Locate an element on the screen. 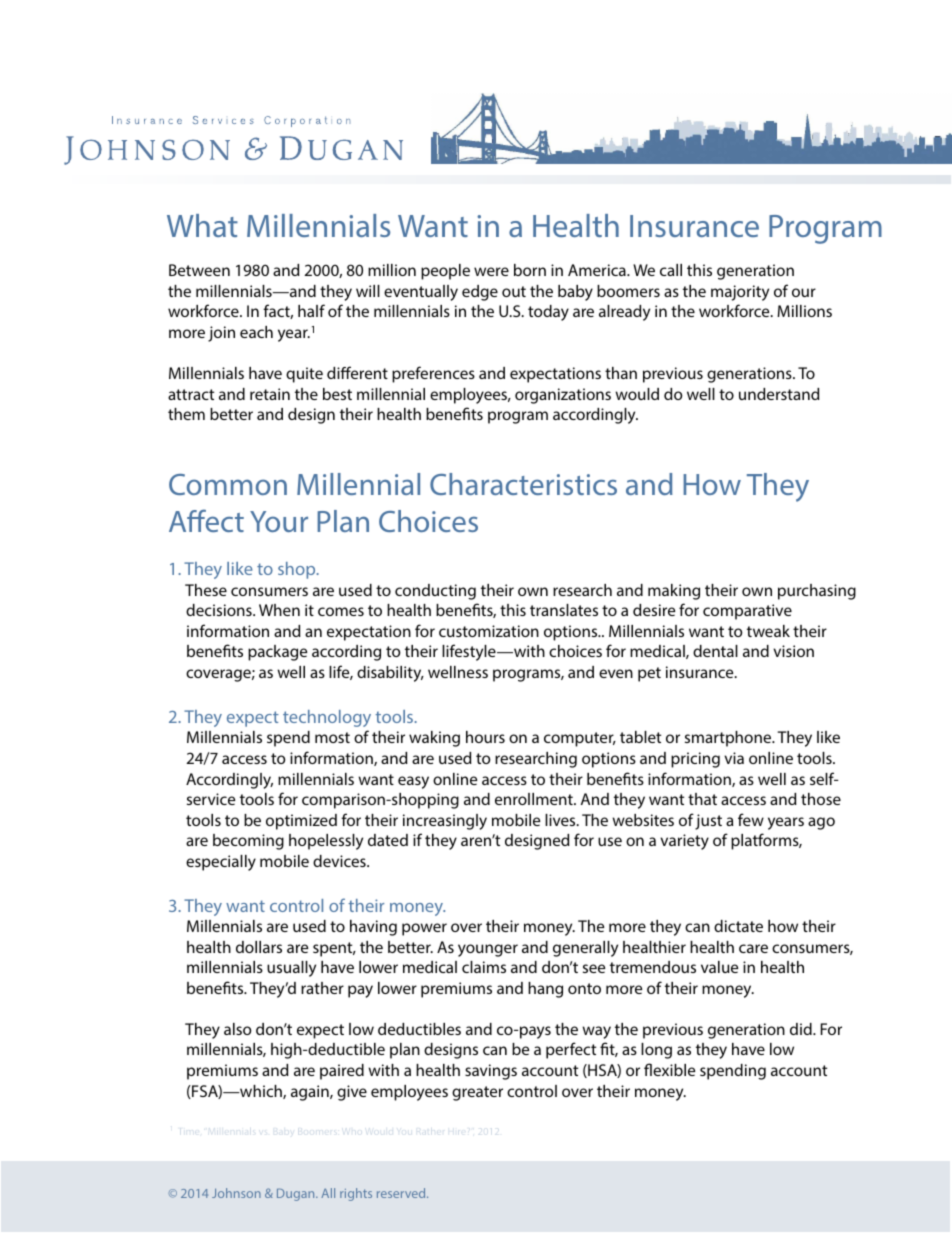  smartphone is located at coordinates (729, 739).
